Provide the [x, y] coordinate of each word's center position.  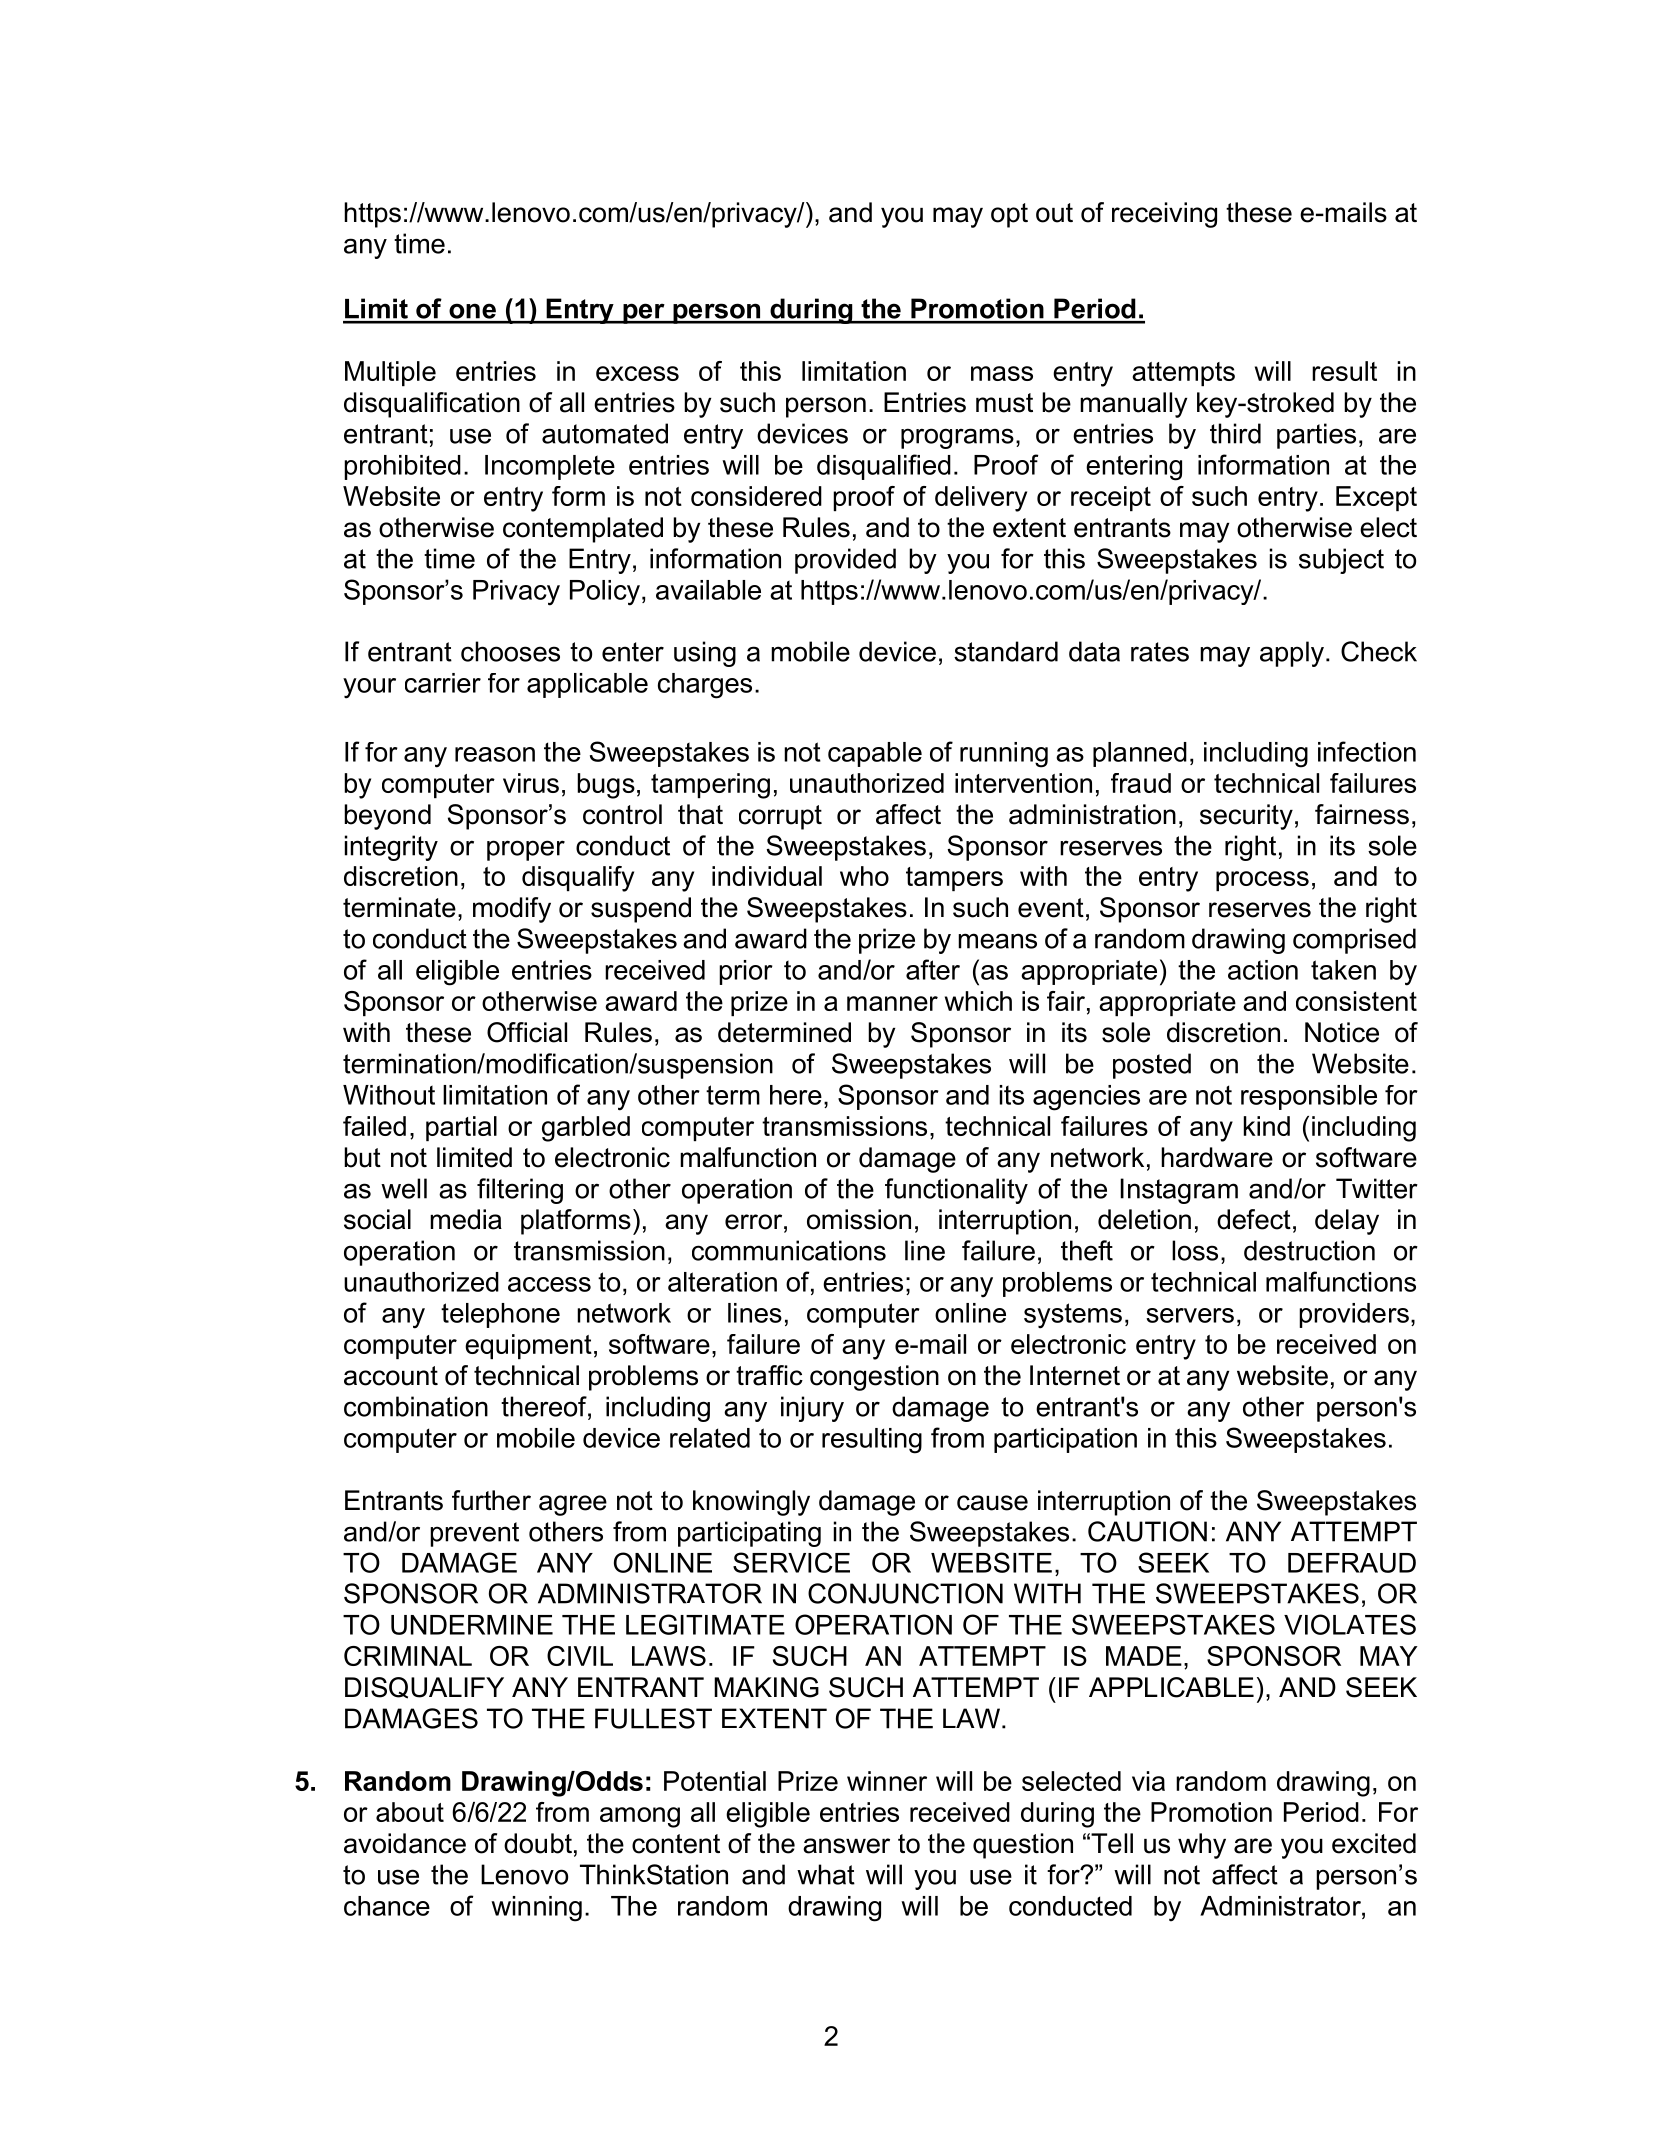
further [491, 1500]
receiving [1164, 215]
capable [875, 754]
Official [527, 1032]
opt [1009, 215]
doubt [538, 1843]
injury [812, 1409]
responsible [1309, 1097]
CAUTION [1147, 1531]
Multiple [390, 373]
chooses [510, 651]
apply [1292, 654]
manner [892, 1003]
